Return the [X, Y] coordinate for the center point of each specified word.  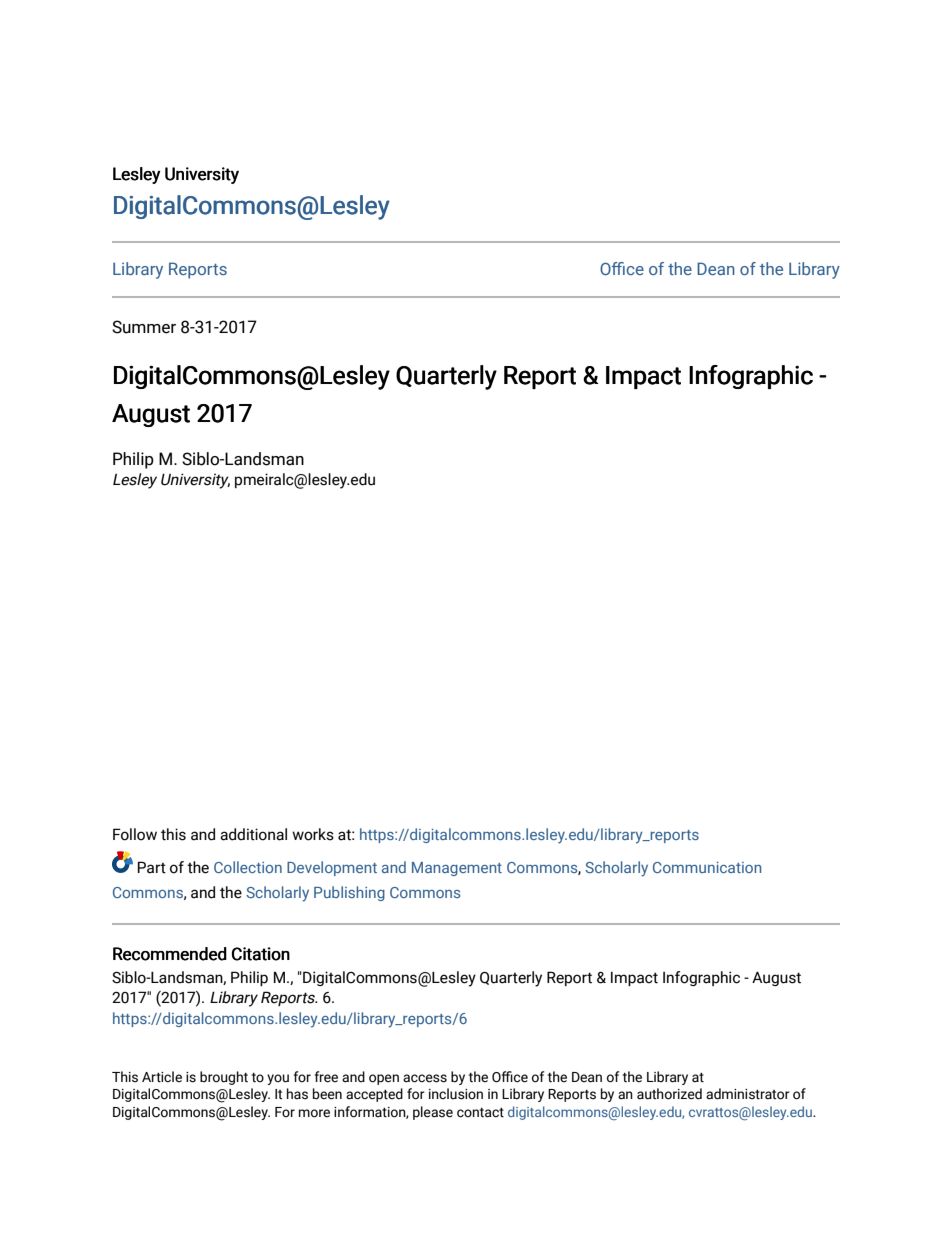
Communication [707, 867]
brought [224, 1078]
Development [332, 868]
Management [457, 869]
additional [253, 834]
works [313, 834]
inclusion [456, 1094]
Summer [144, 327]
